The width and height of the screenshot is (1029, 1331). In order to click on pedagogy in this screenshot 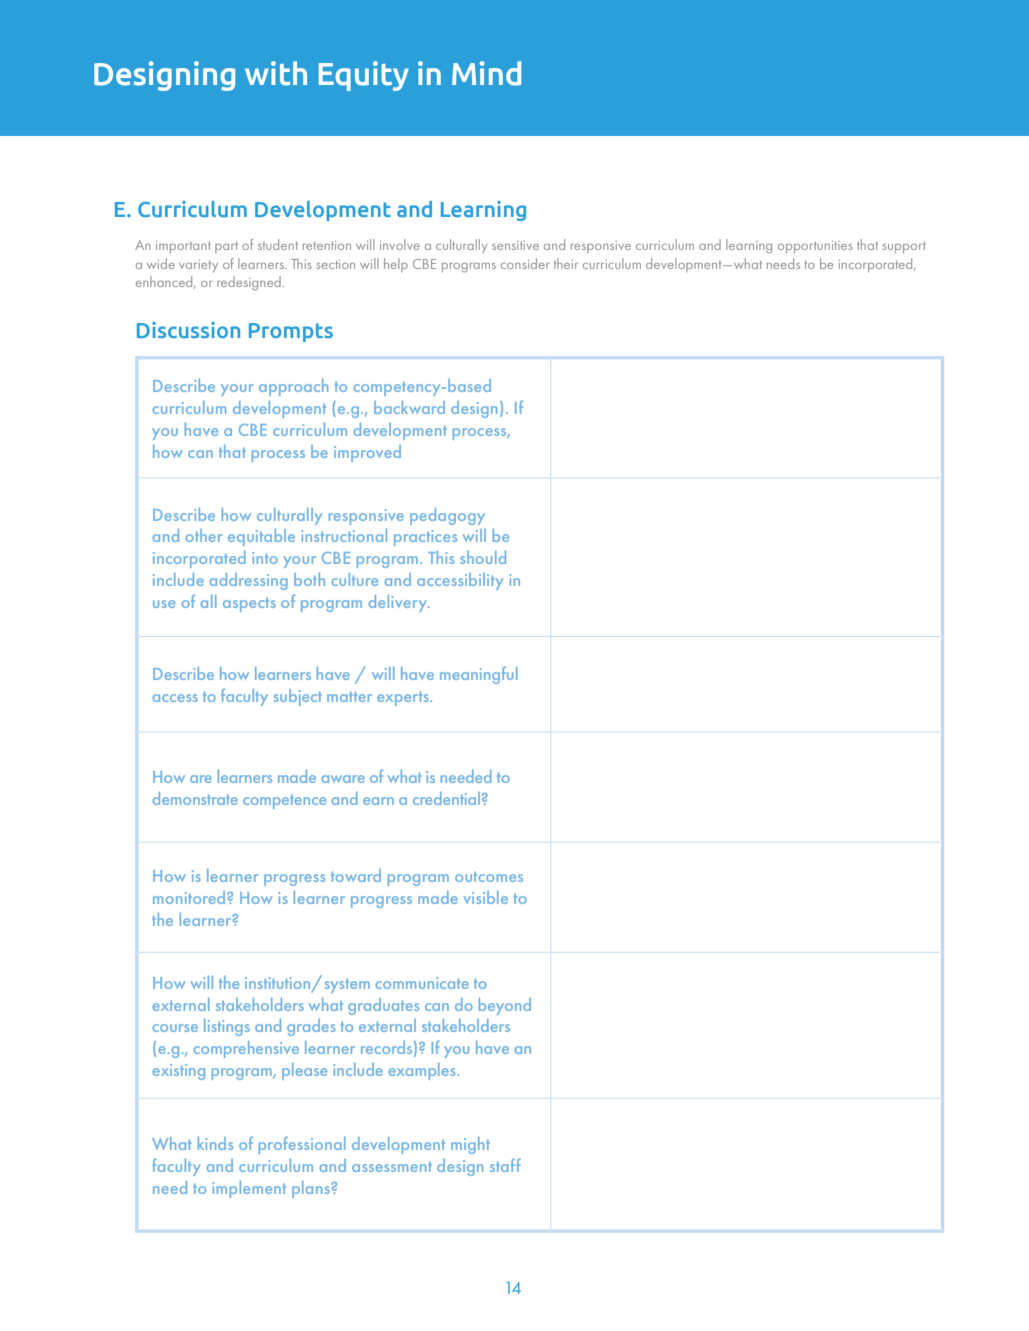, I will do `click(447, 516)`.
